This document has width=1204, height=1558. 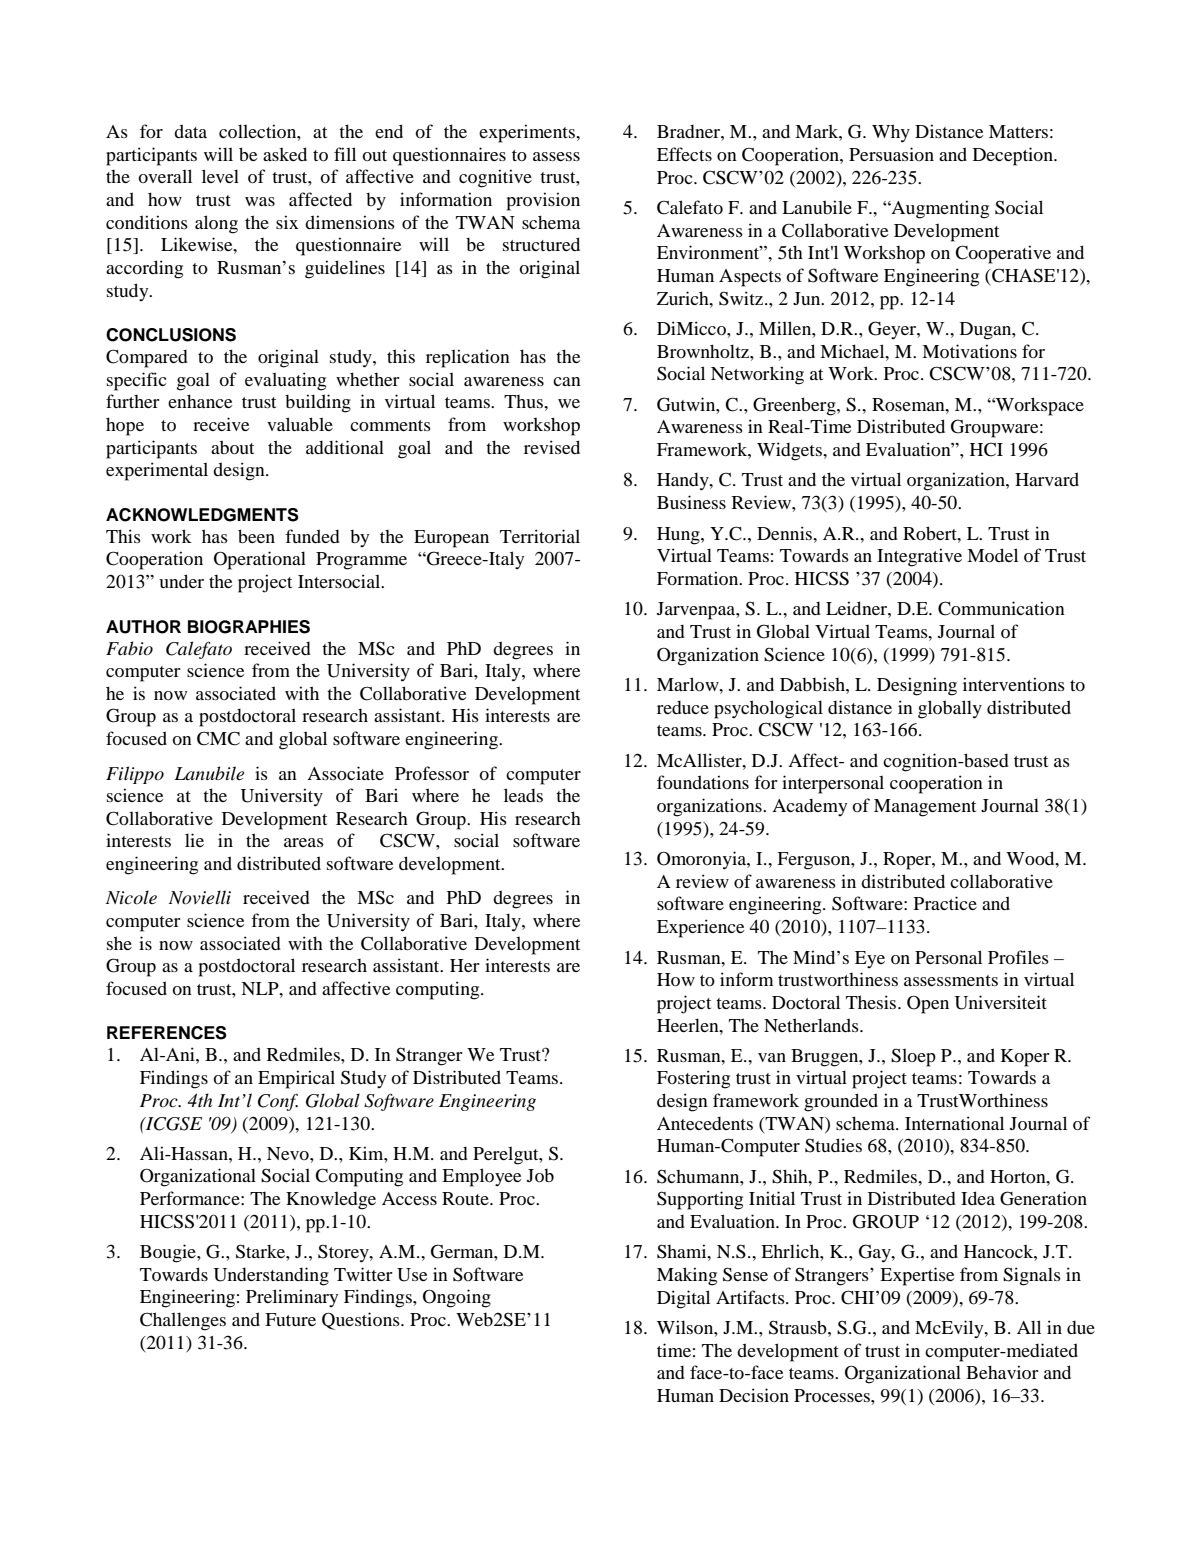 I want to click on Territorial, so click(x=540, y=536).
